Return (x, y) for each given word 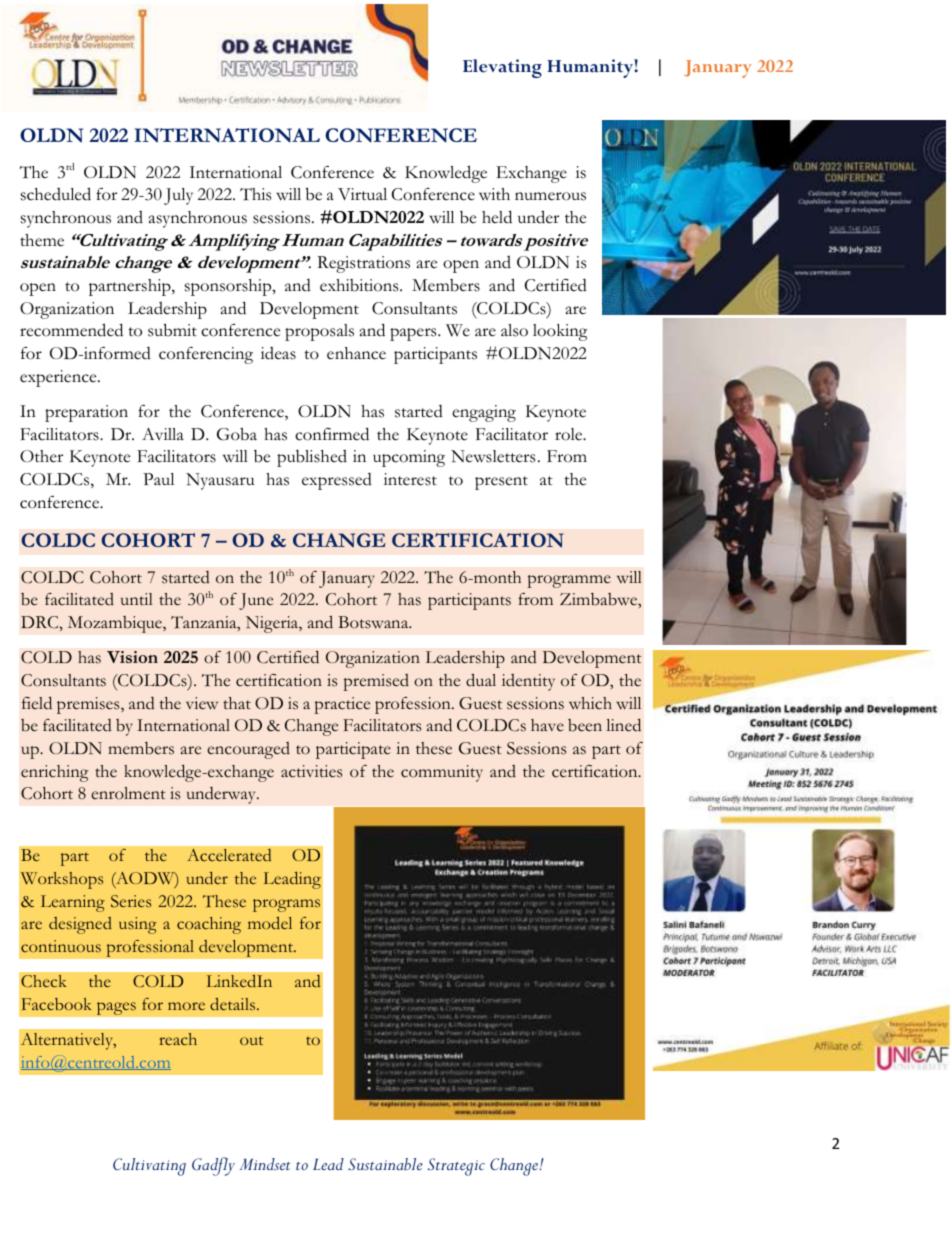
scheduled (56, 194)
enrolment (128, 793)
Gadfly (213, 1166)
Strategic (456, 1167)
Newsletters (493, 456)
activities (311, 771)
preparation (86, 413)
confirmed (332, 434)
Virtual (362, 194)
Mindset (265, 1164)
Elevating (502, 68)
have (547, 725)
